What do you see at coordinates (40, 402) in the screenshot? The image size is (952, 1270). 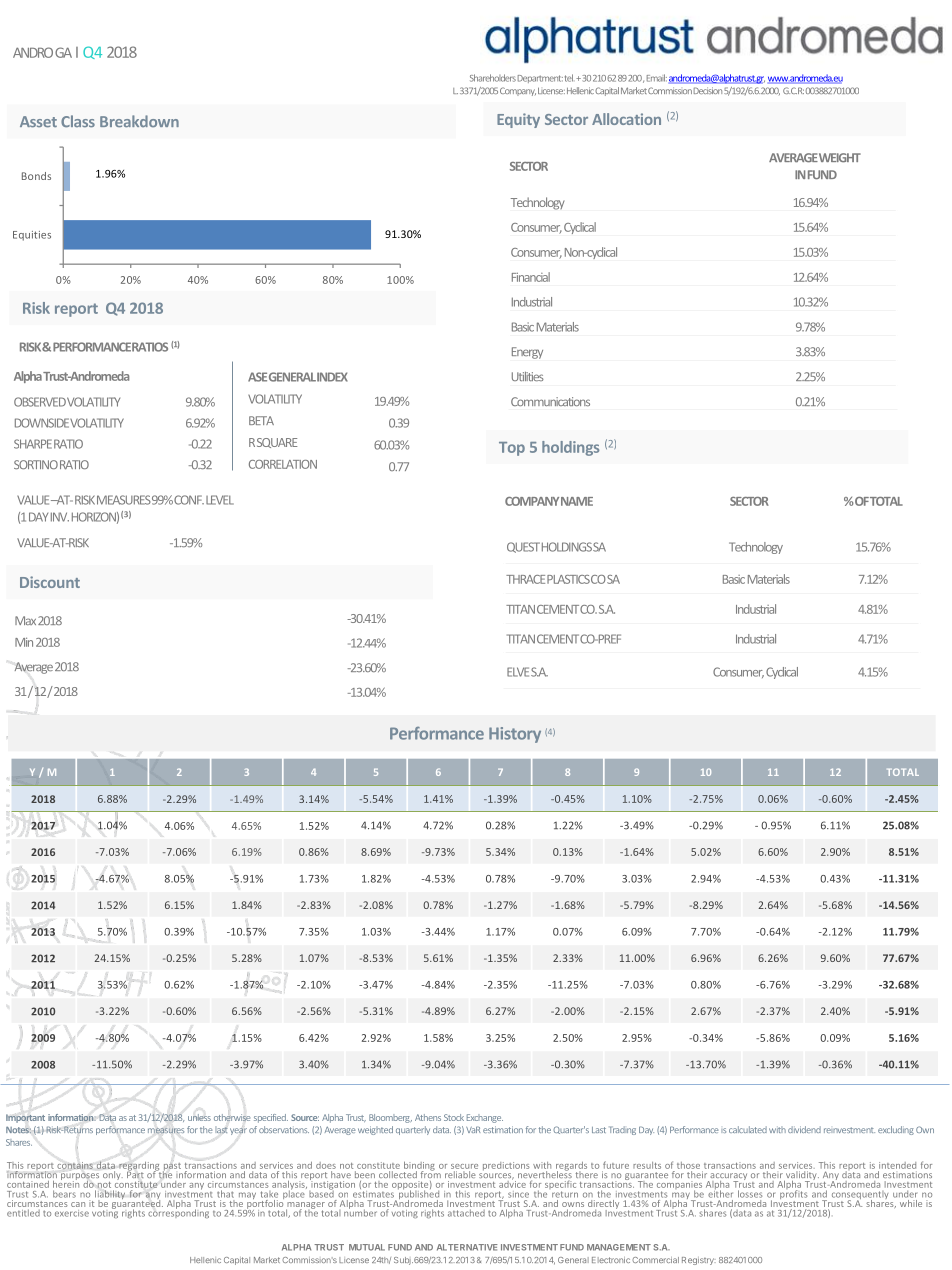 I see `OBSERVED` at bounding box center [40, 402].
